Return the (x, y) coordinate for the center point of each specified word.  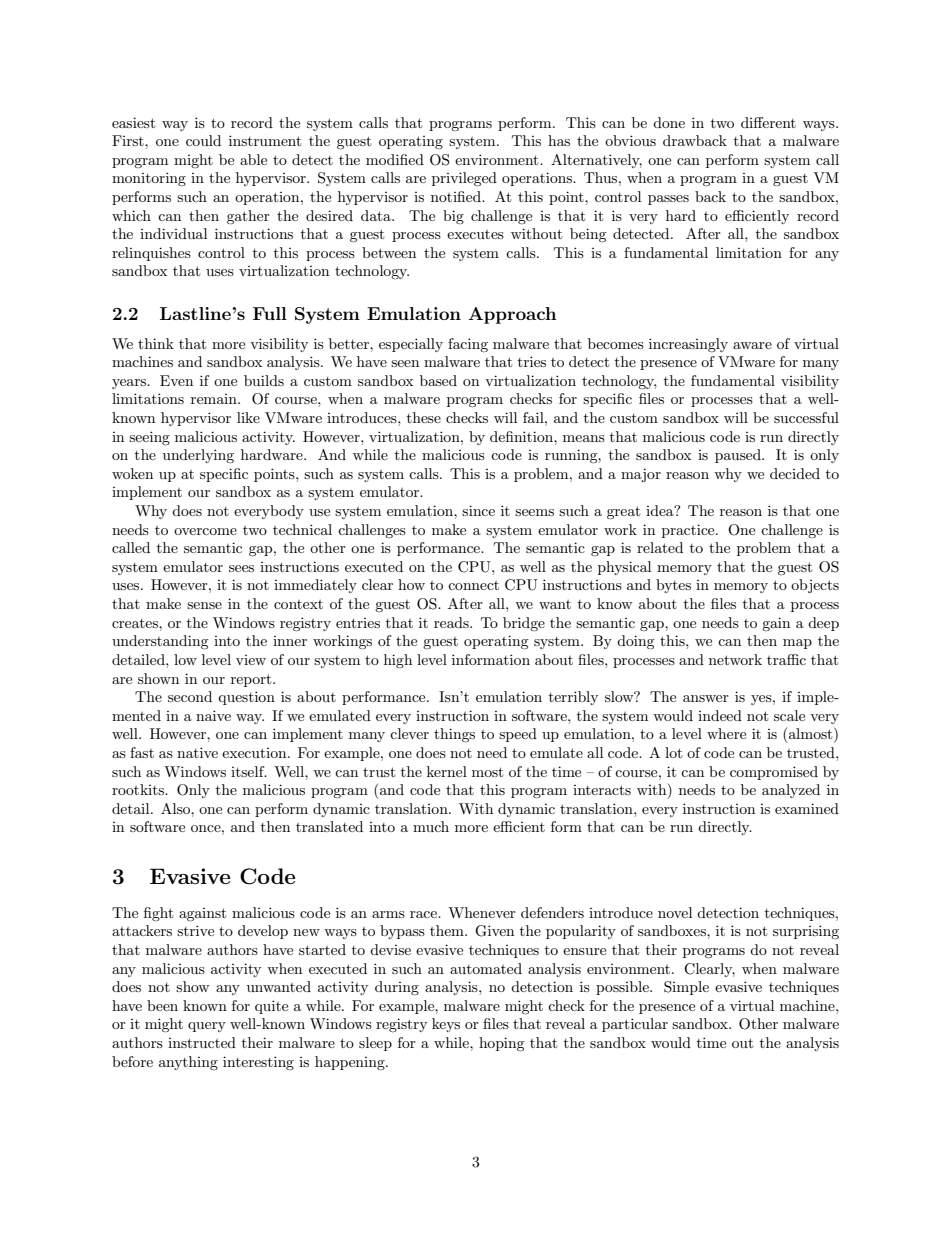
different (768, 122)
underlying (198, 456)
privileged (464, 179)
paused (739, 456)
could (203, 140)
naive (213, 715)
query (207, 1027)
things (454, 735)
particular (635, 1025)
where (726, 733)
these (424, 417)
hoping (502, 1044)
